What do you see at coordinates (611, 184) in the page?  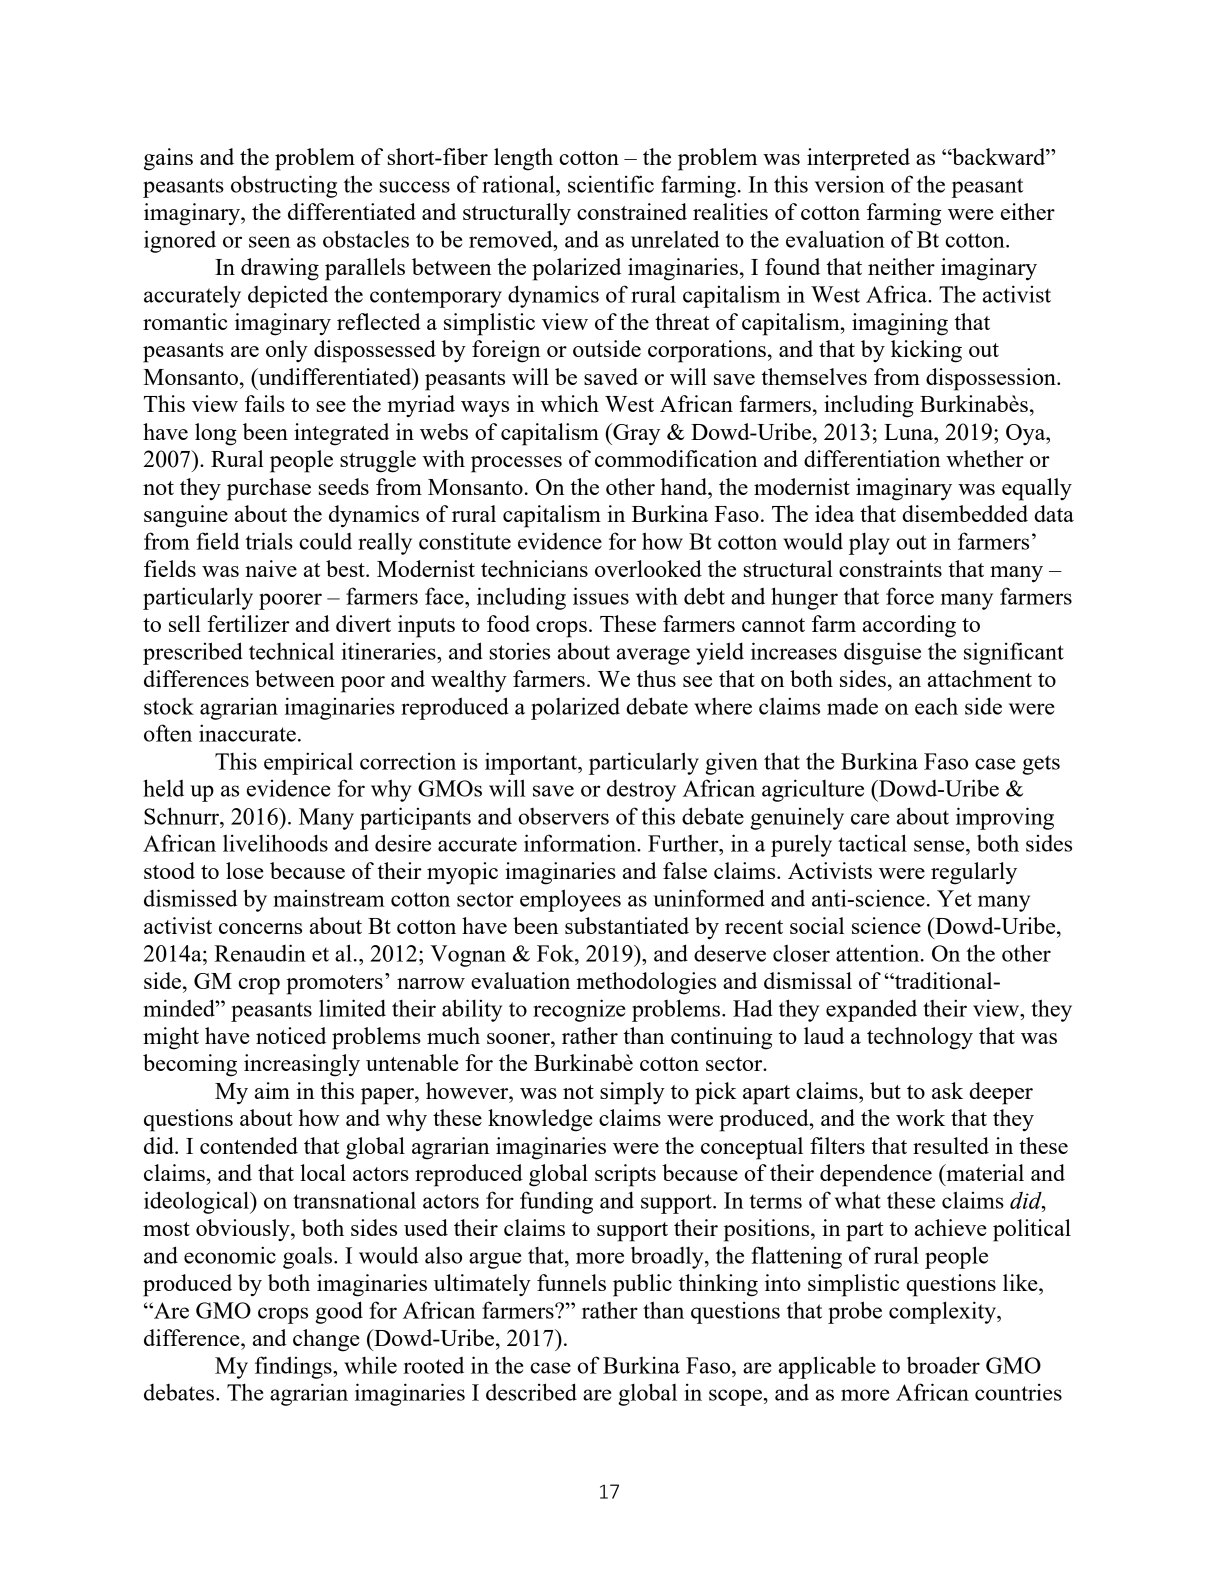 I see `scientific` at bounding box center [611, 184].
